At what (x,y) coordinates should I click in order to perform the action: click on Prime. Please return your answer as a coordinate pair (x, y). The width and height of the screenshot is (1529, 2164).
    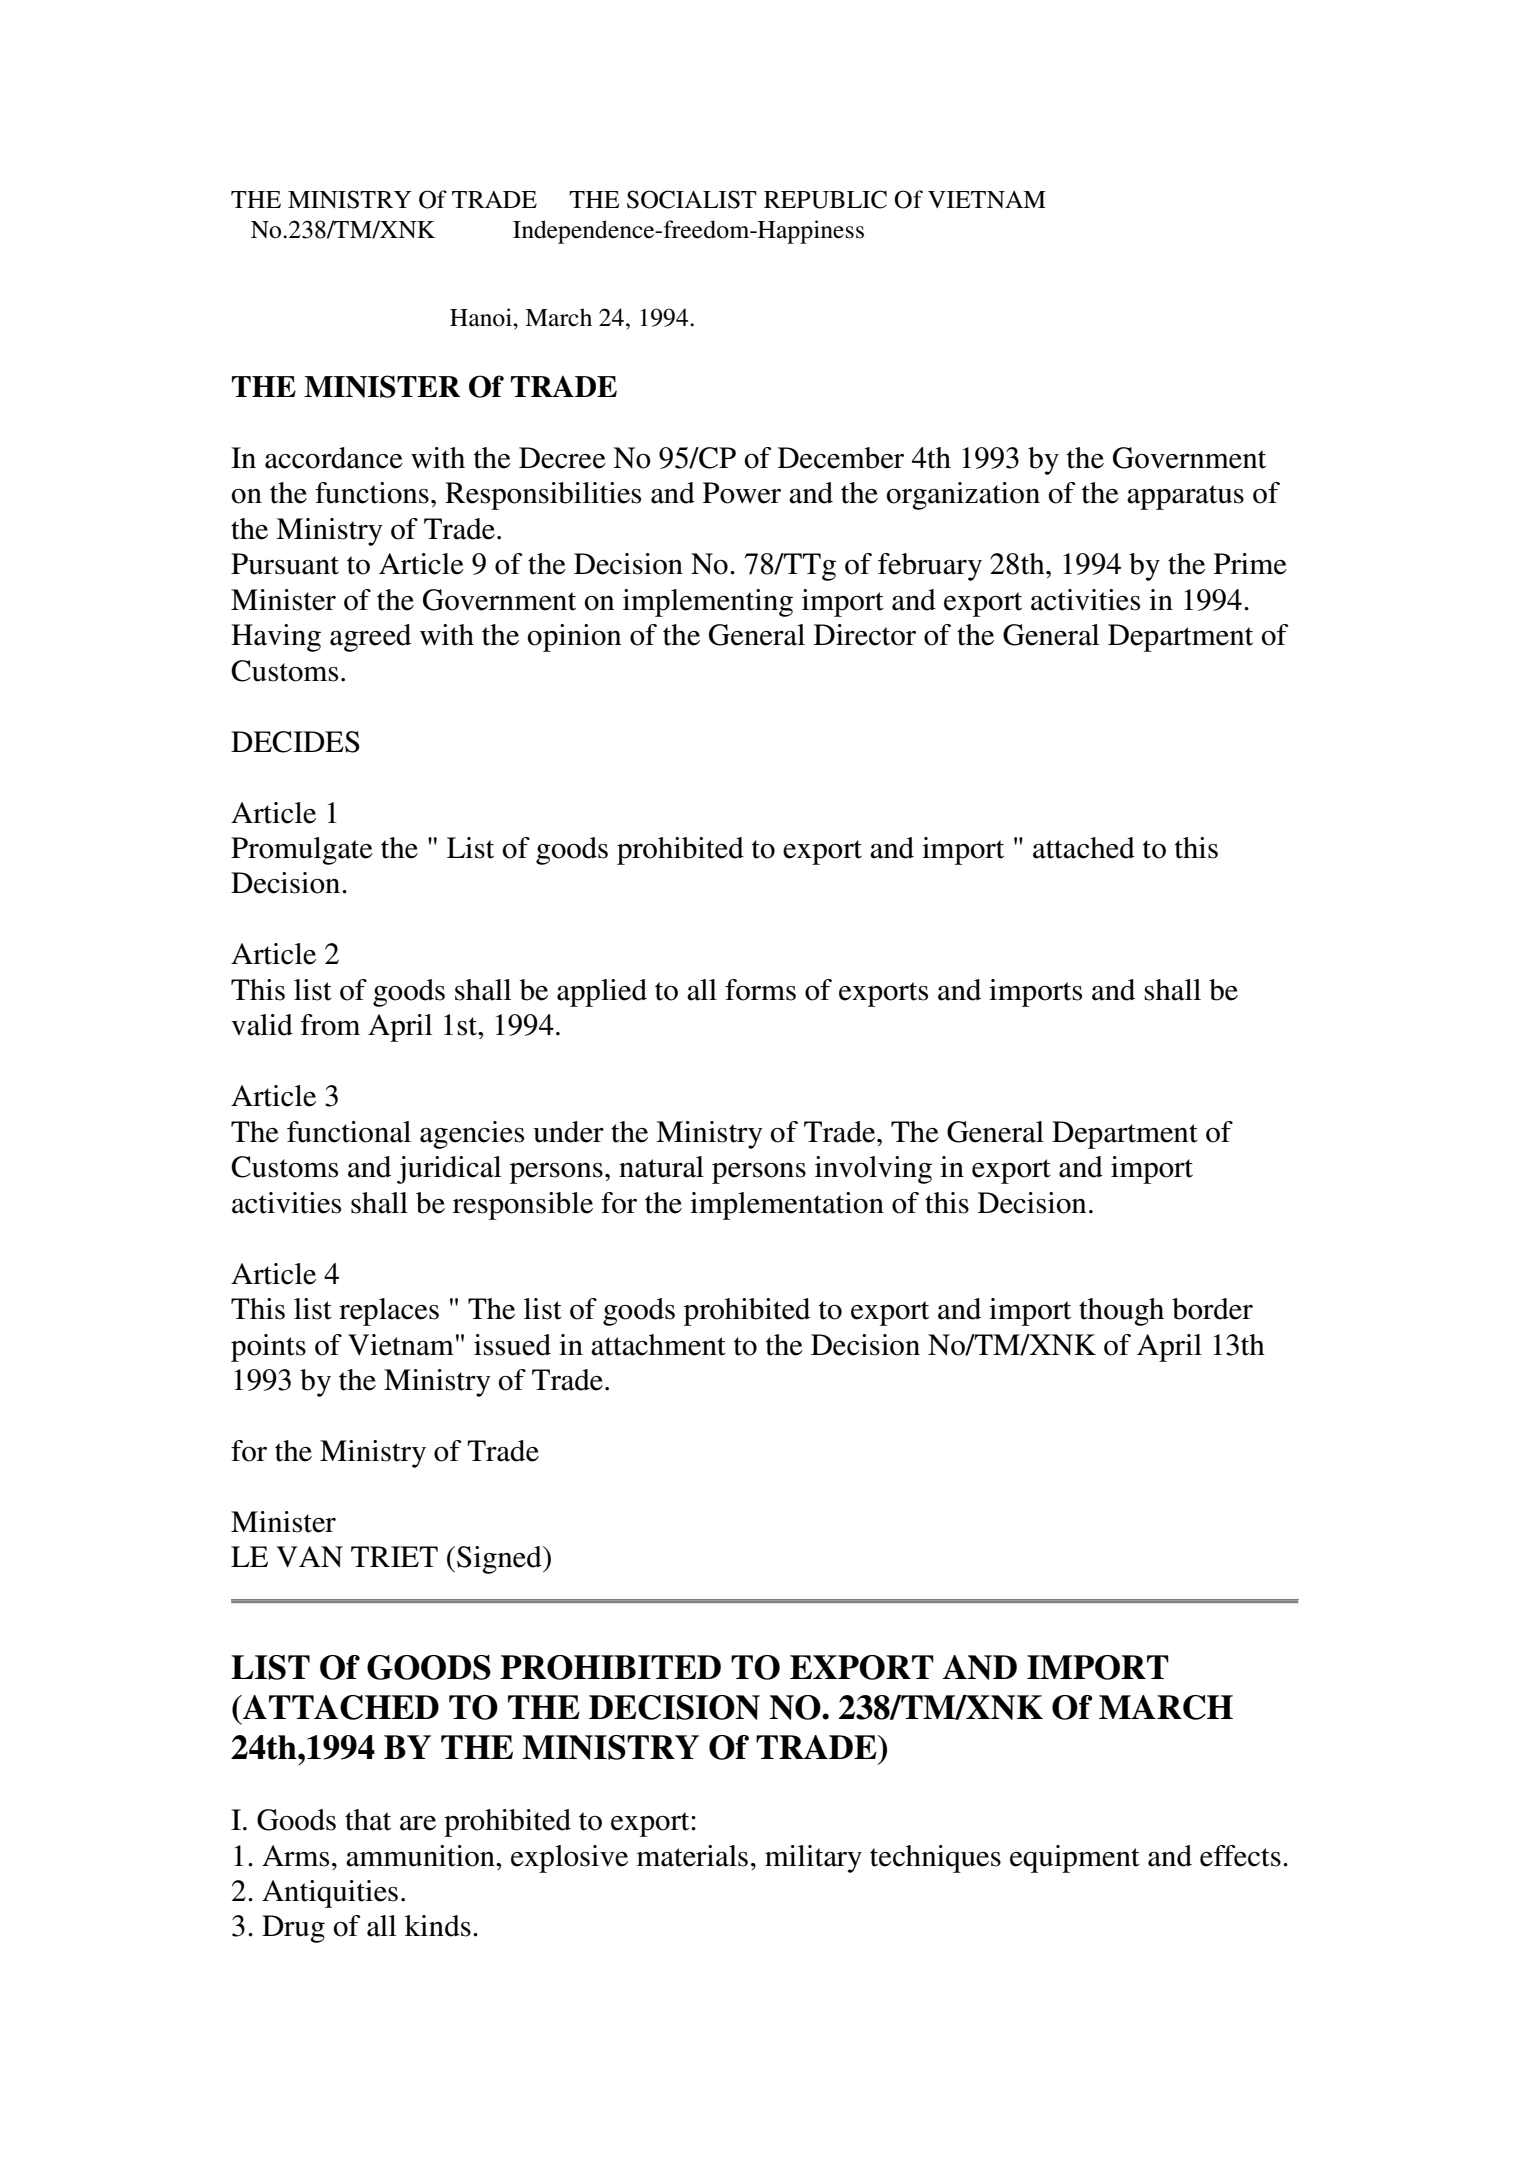
    Looking at the image, I should click on (1250, 564).
